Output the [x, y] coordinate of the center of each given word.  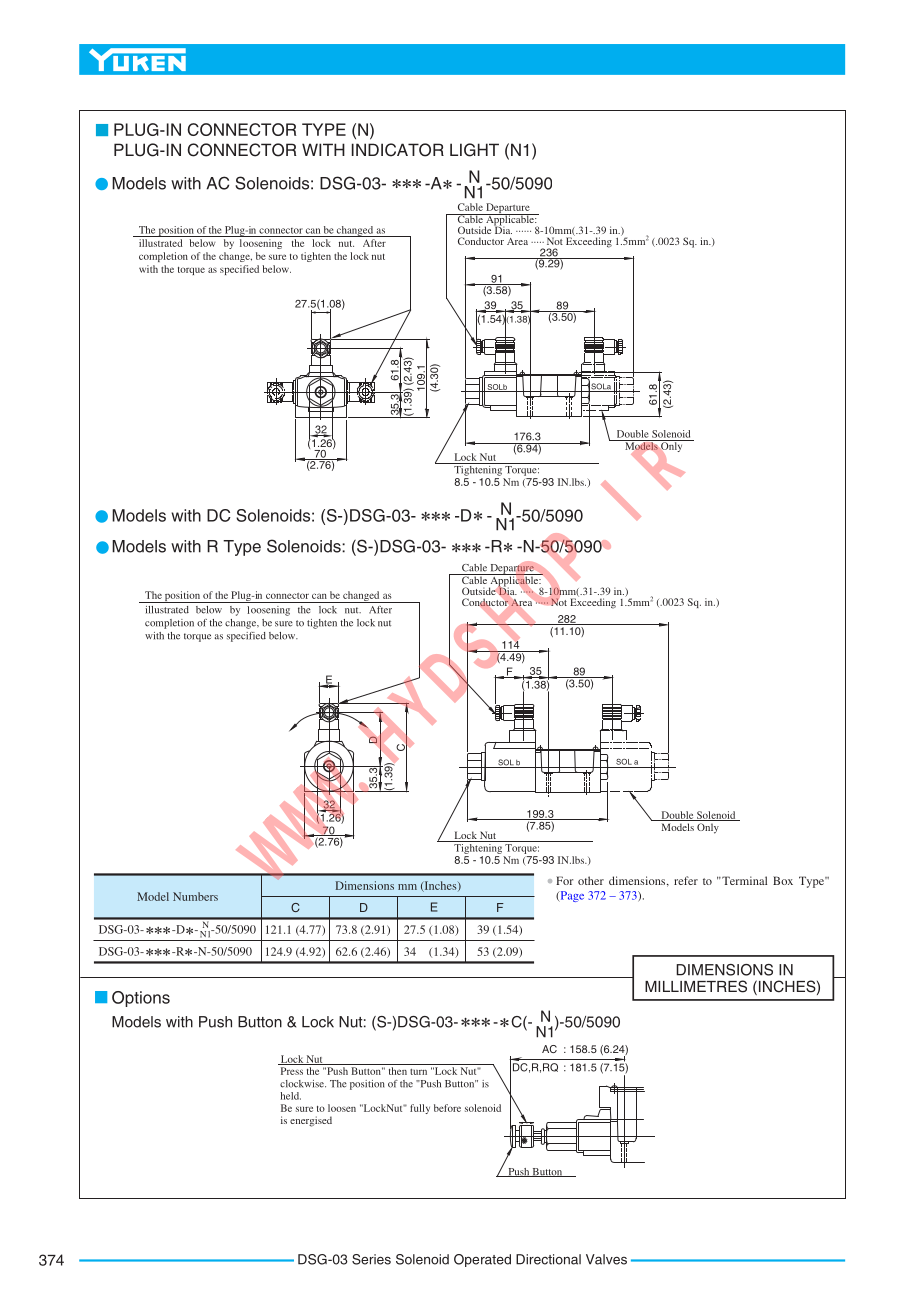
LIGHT [474, 150]
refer [686, 880]
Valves [606, 1259]
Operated [482, 1260]
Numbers [195, 896]
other [591, 880]
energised [311, 1121]
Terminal [743, 880]
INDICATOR [398, 150]
